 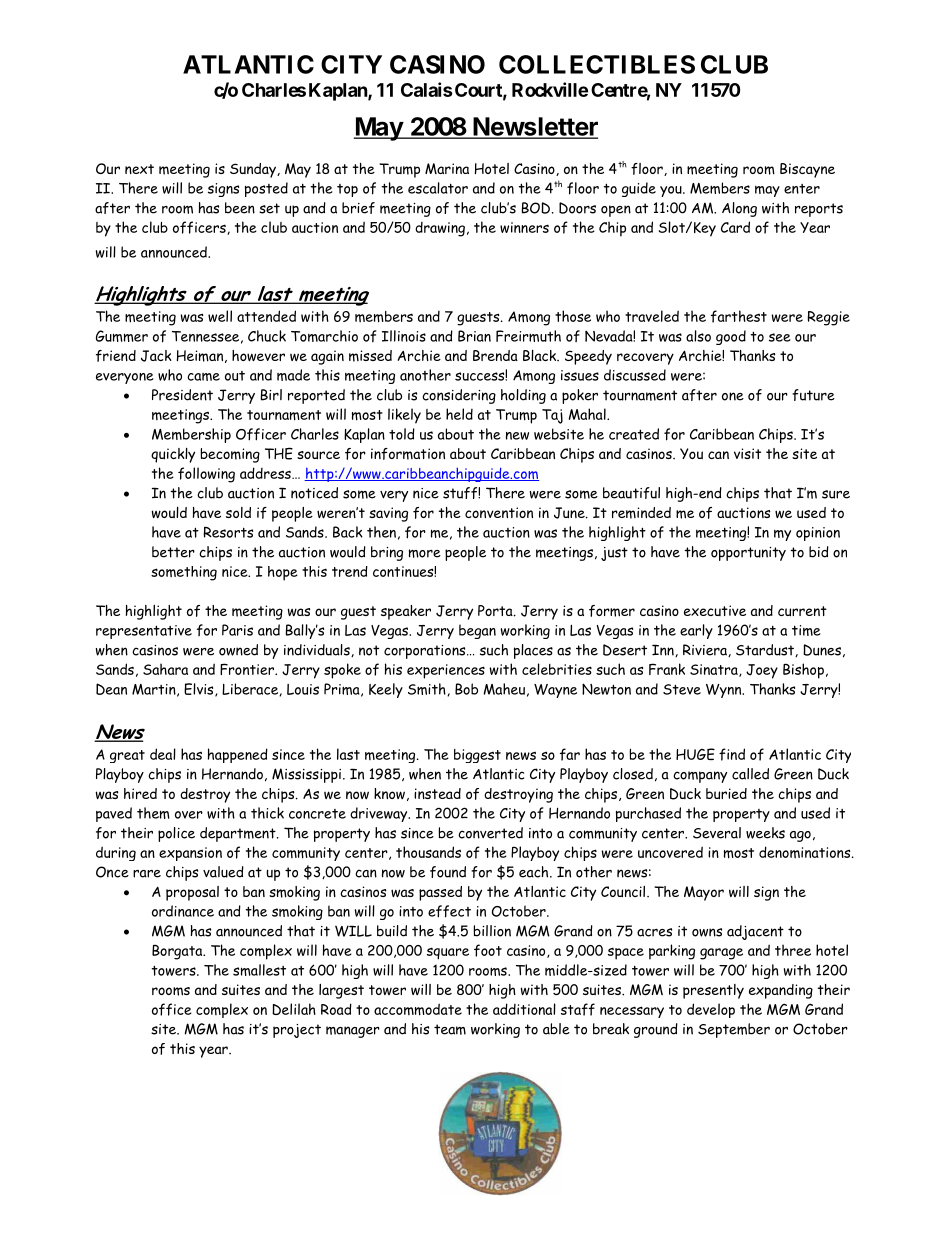 What do you see at coordinates (237, 630) in the screenshot?
I see `Paris` at bounding box center [237, 630].
